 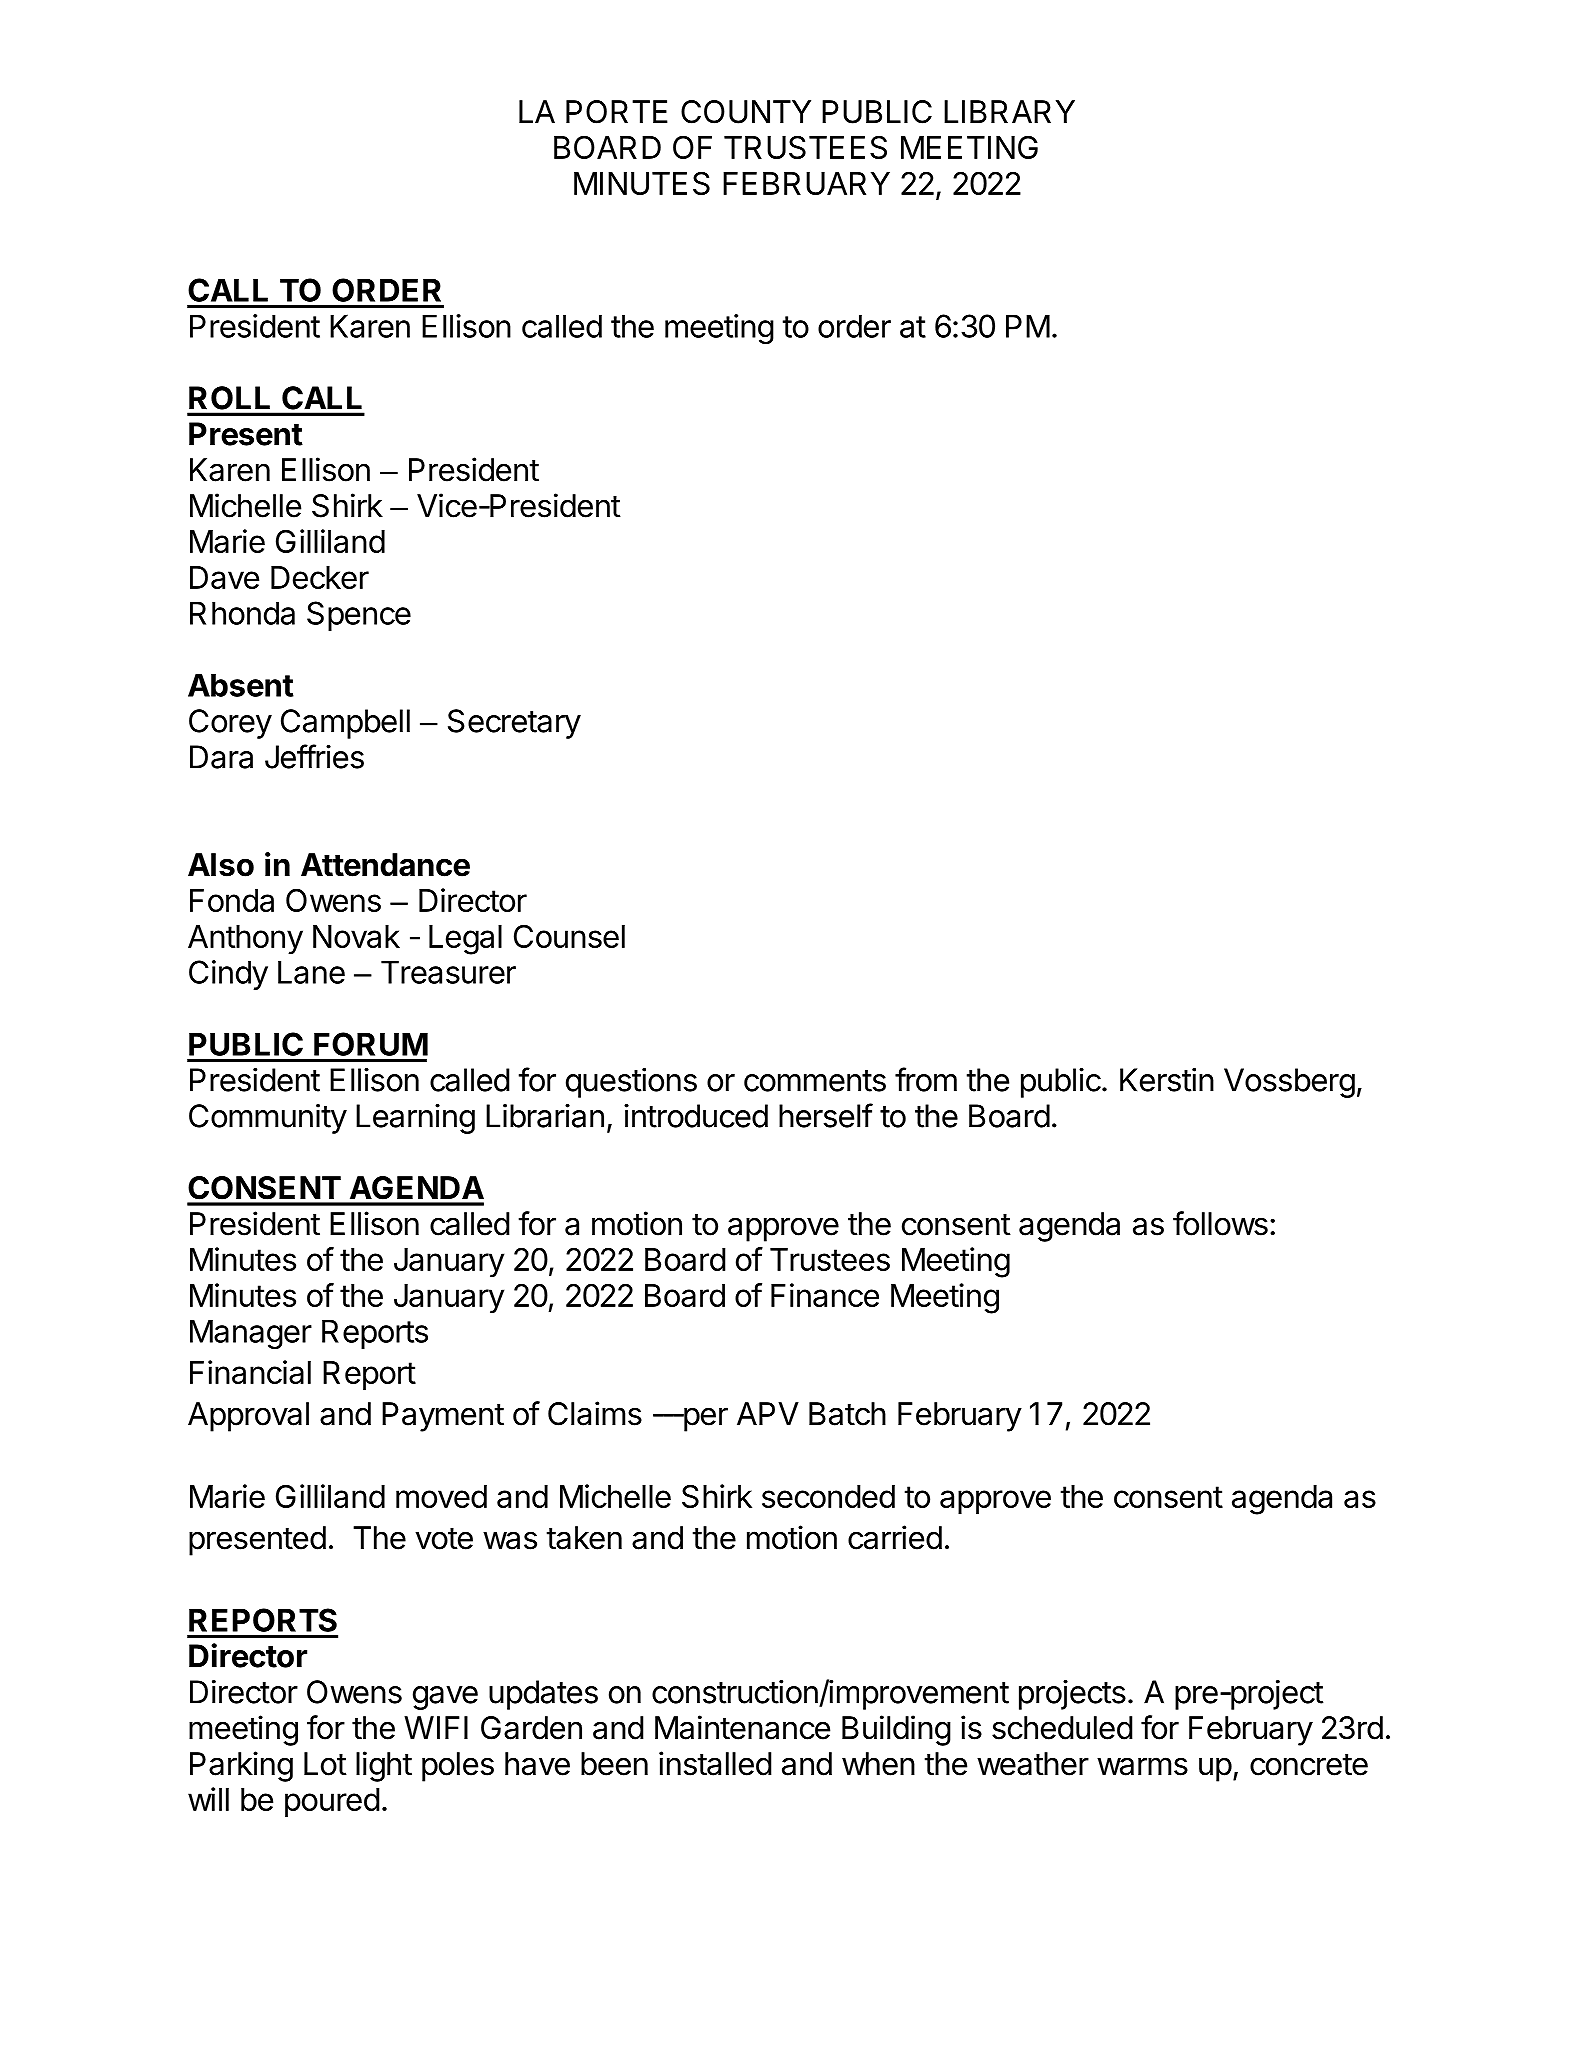 I want to click on warms, so click(x=1142, y=1766).
